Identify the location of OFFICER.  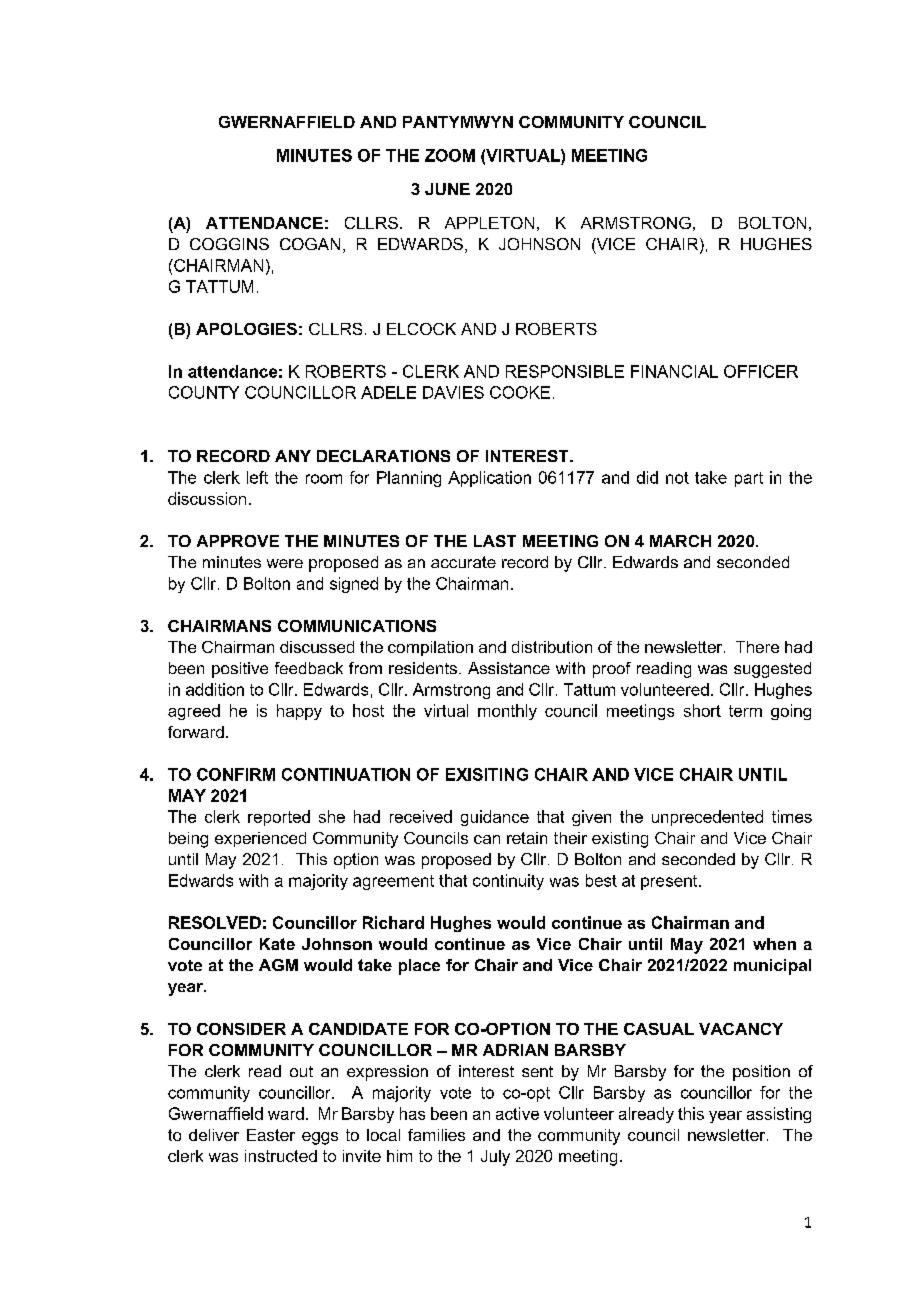
(761, 371).
